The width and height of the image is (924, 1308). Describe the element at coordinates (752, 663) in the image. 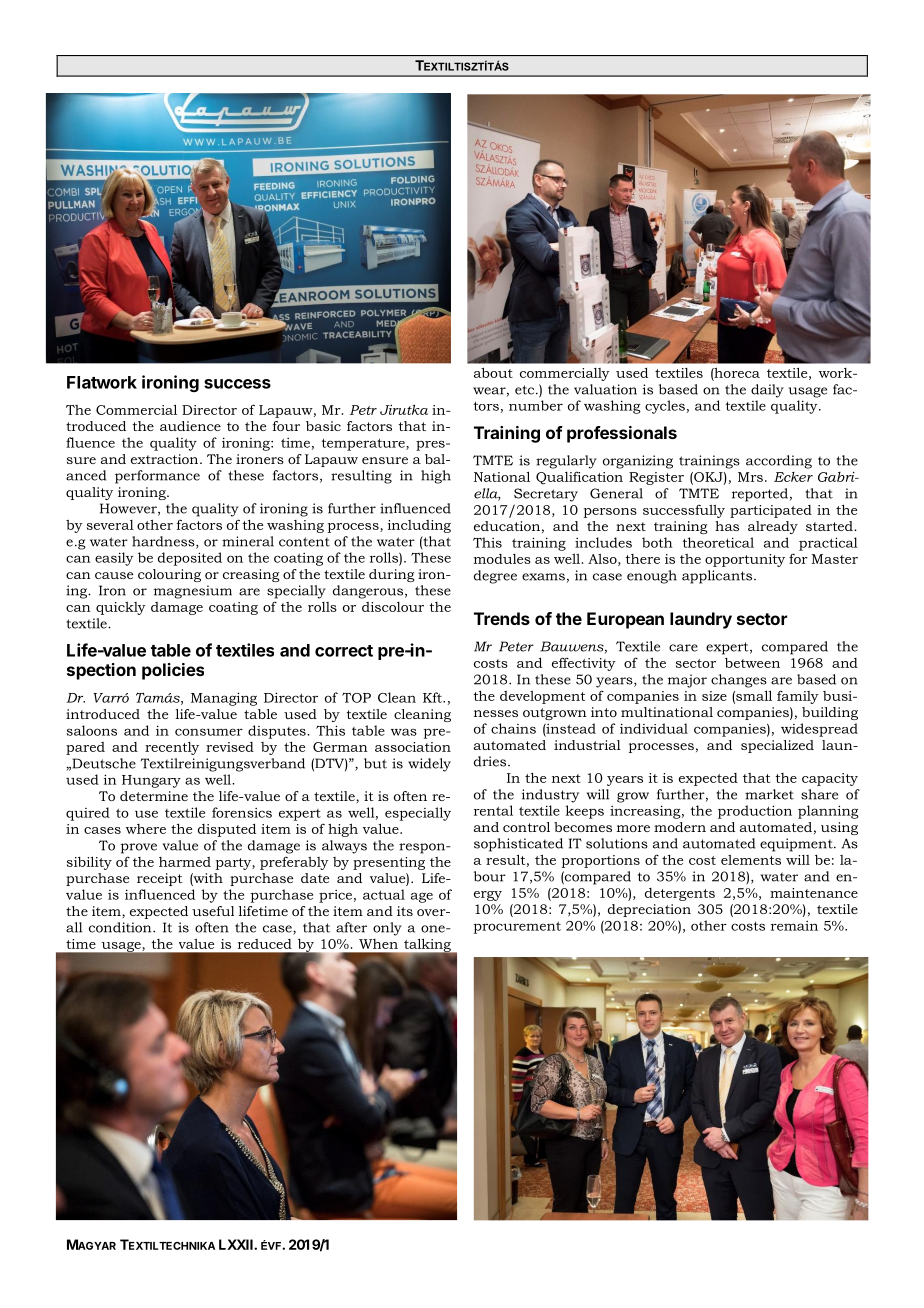

I see `between` at that location.
